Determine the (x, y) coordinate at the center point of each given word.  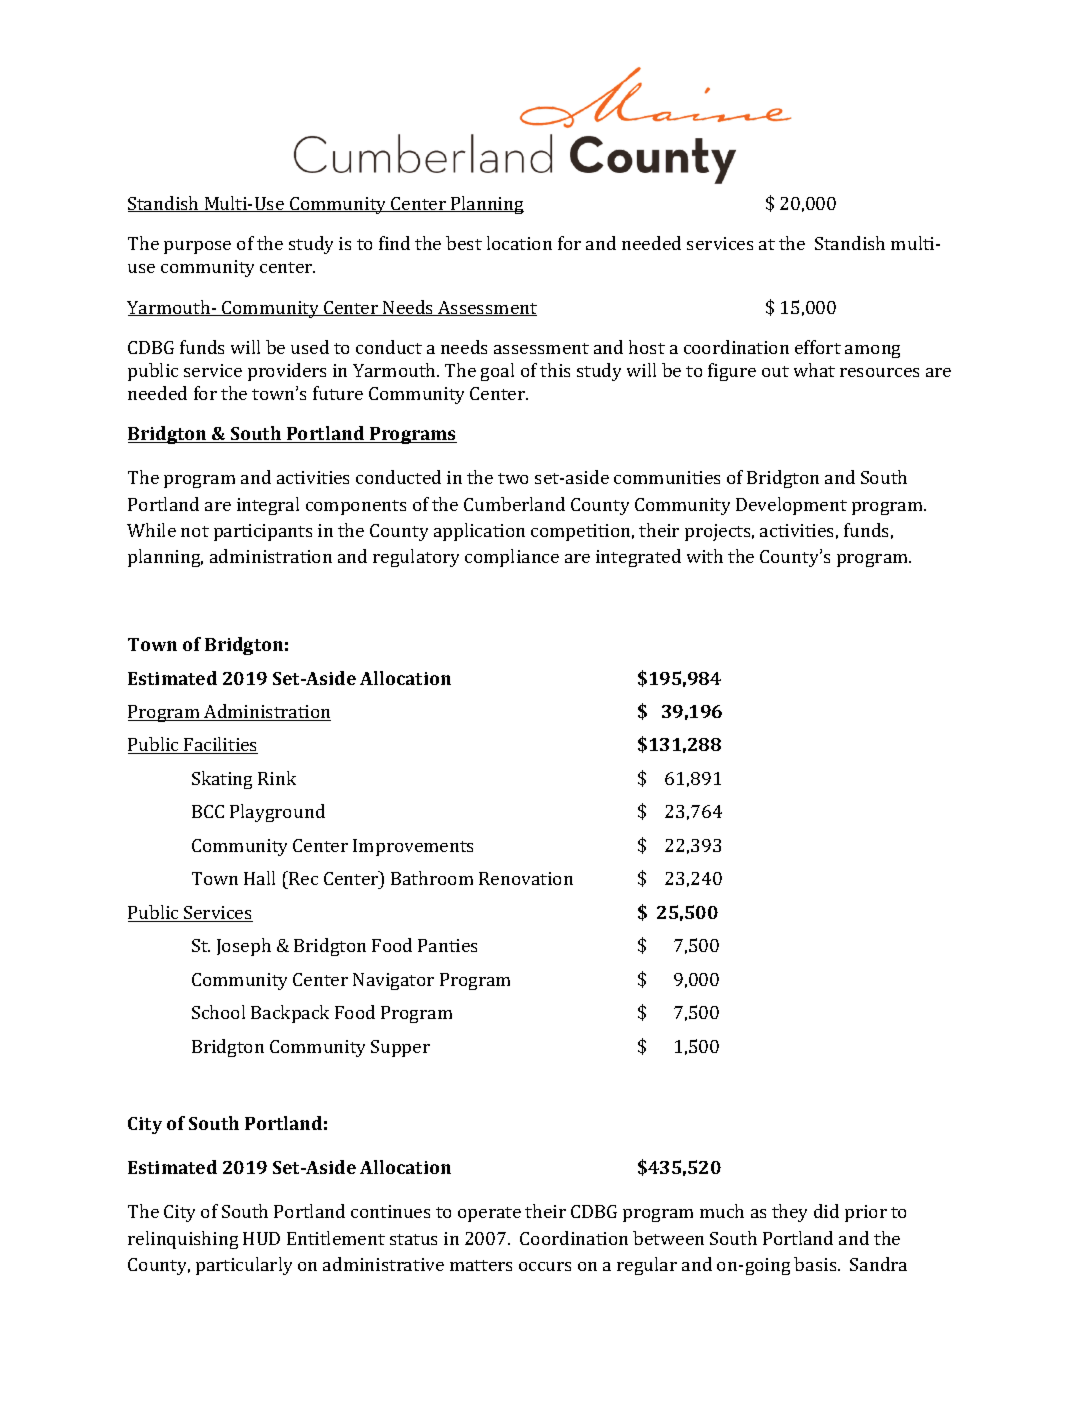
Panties (447, 945)
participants (263, 532)
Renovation (526, 878)
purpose (197, 247)
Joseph (244, 947)
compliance (512, 558)
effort (818, 347)
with (705, 556)
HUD (261, 1238)
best (464, 243)
